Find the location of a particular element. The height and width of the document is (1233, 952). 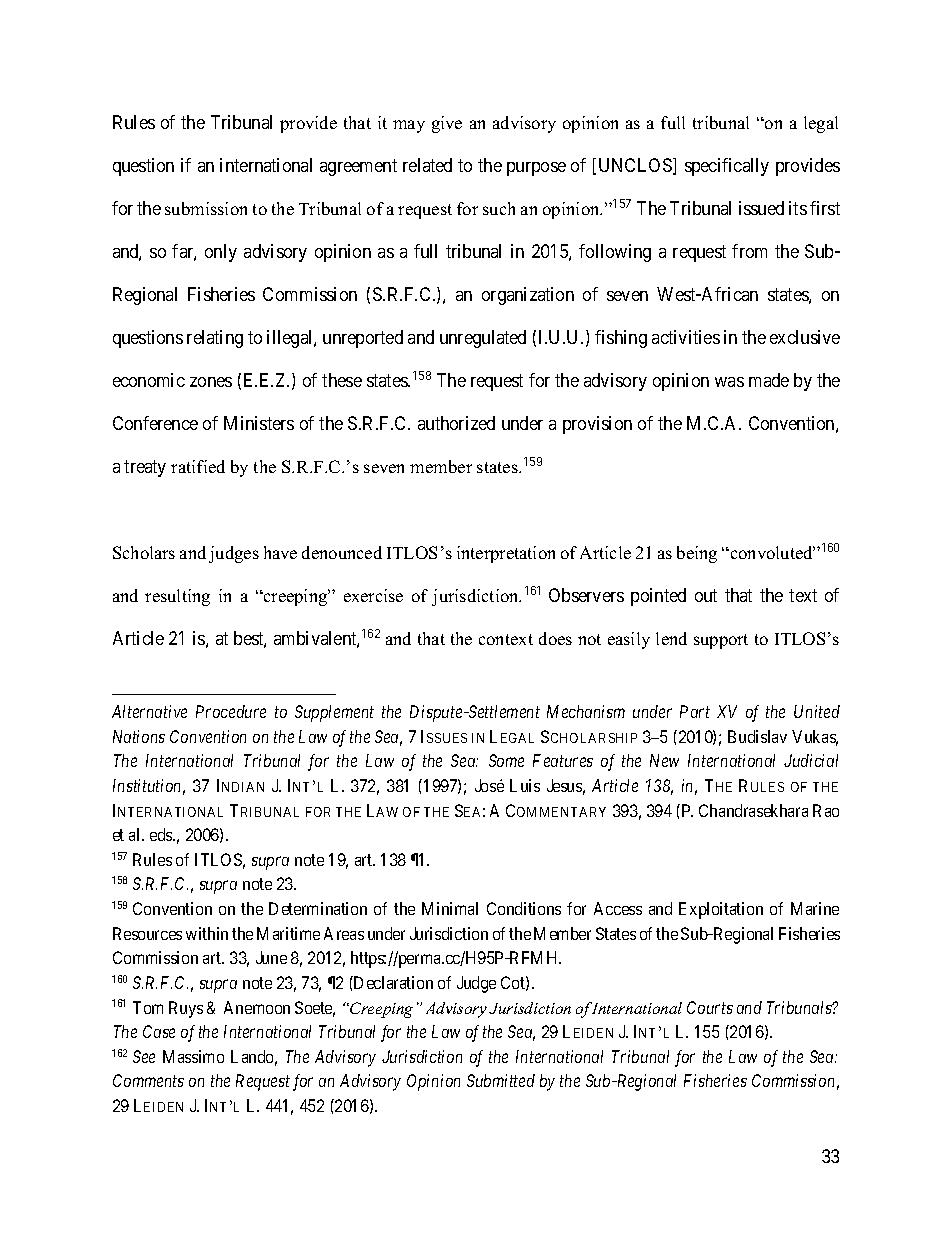

Massimo is located at coordinates (193, 1056).
